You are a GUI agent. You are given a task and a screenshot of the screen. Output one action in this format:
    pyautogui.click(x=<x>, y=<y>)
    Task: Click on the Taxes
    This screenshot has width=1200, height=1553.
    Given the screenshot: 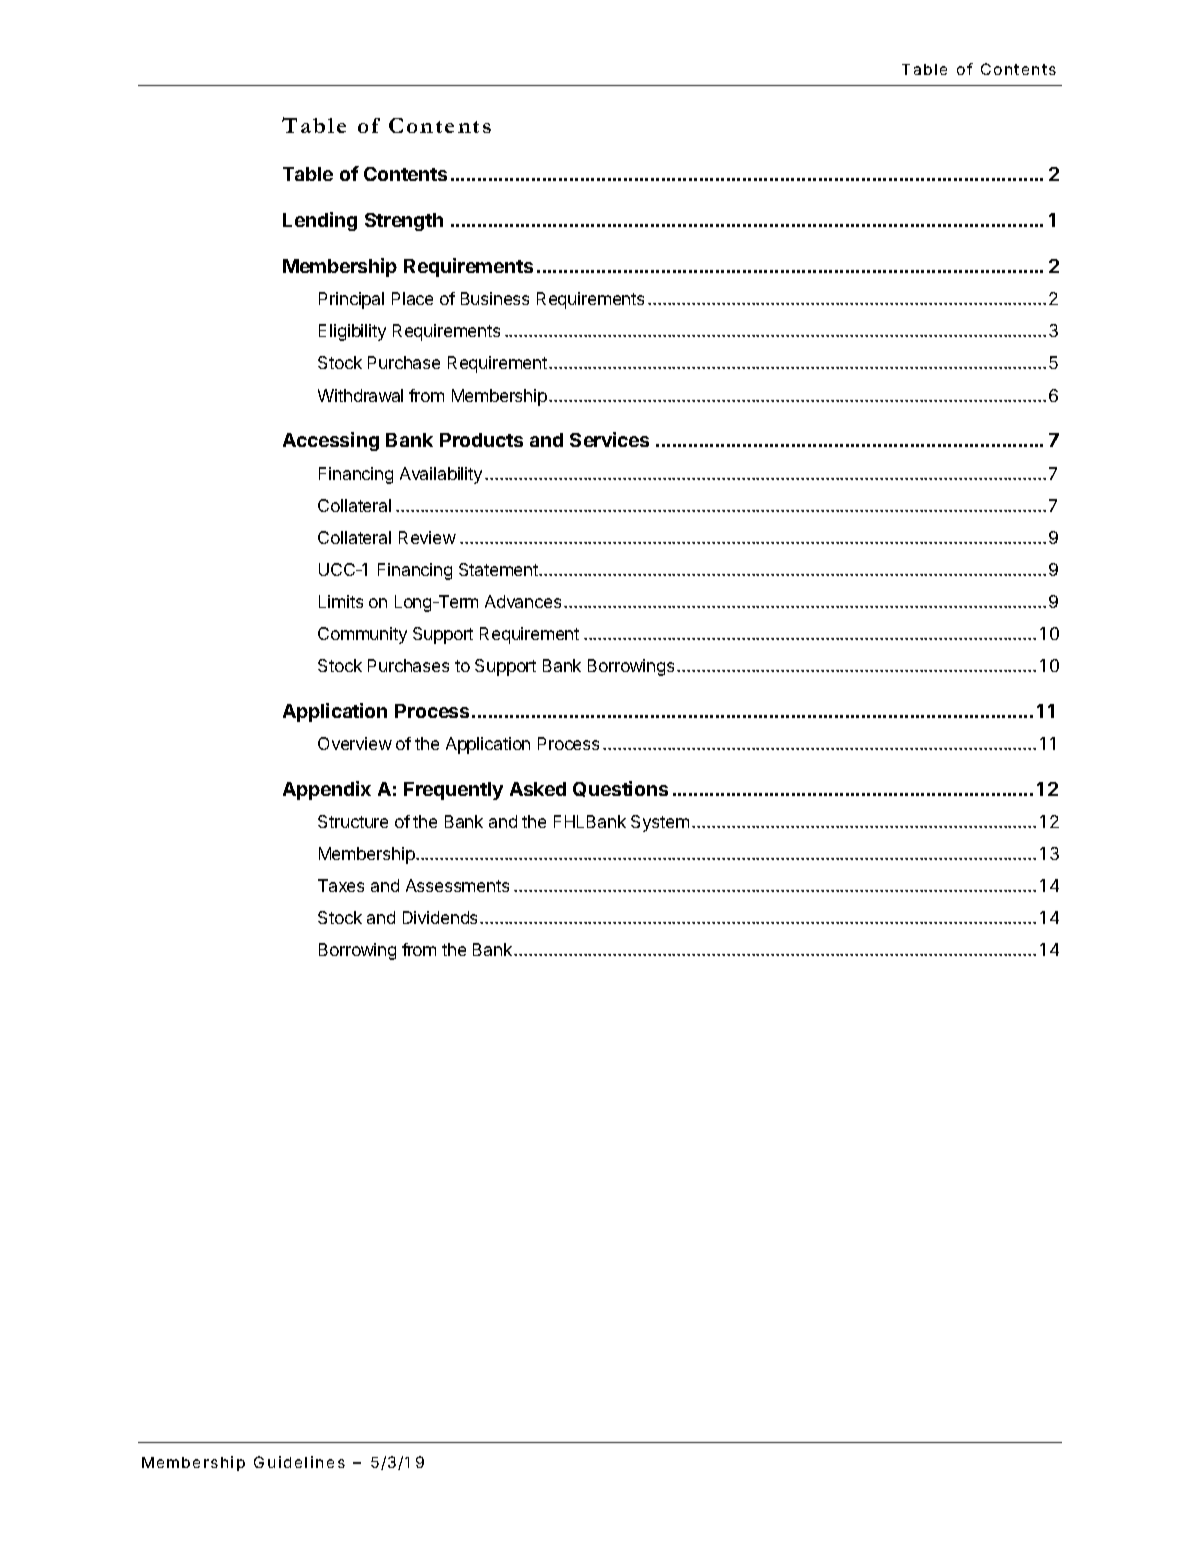 What is the action you would take?
    pyautogui.click(x=341, y=885)
